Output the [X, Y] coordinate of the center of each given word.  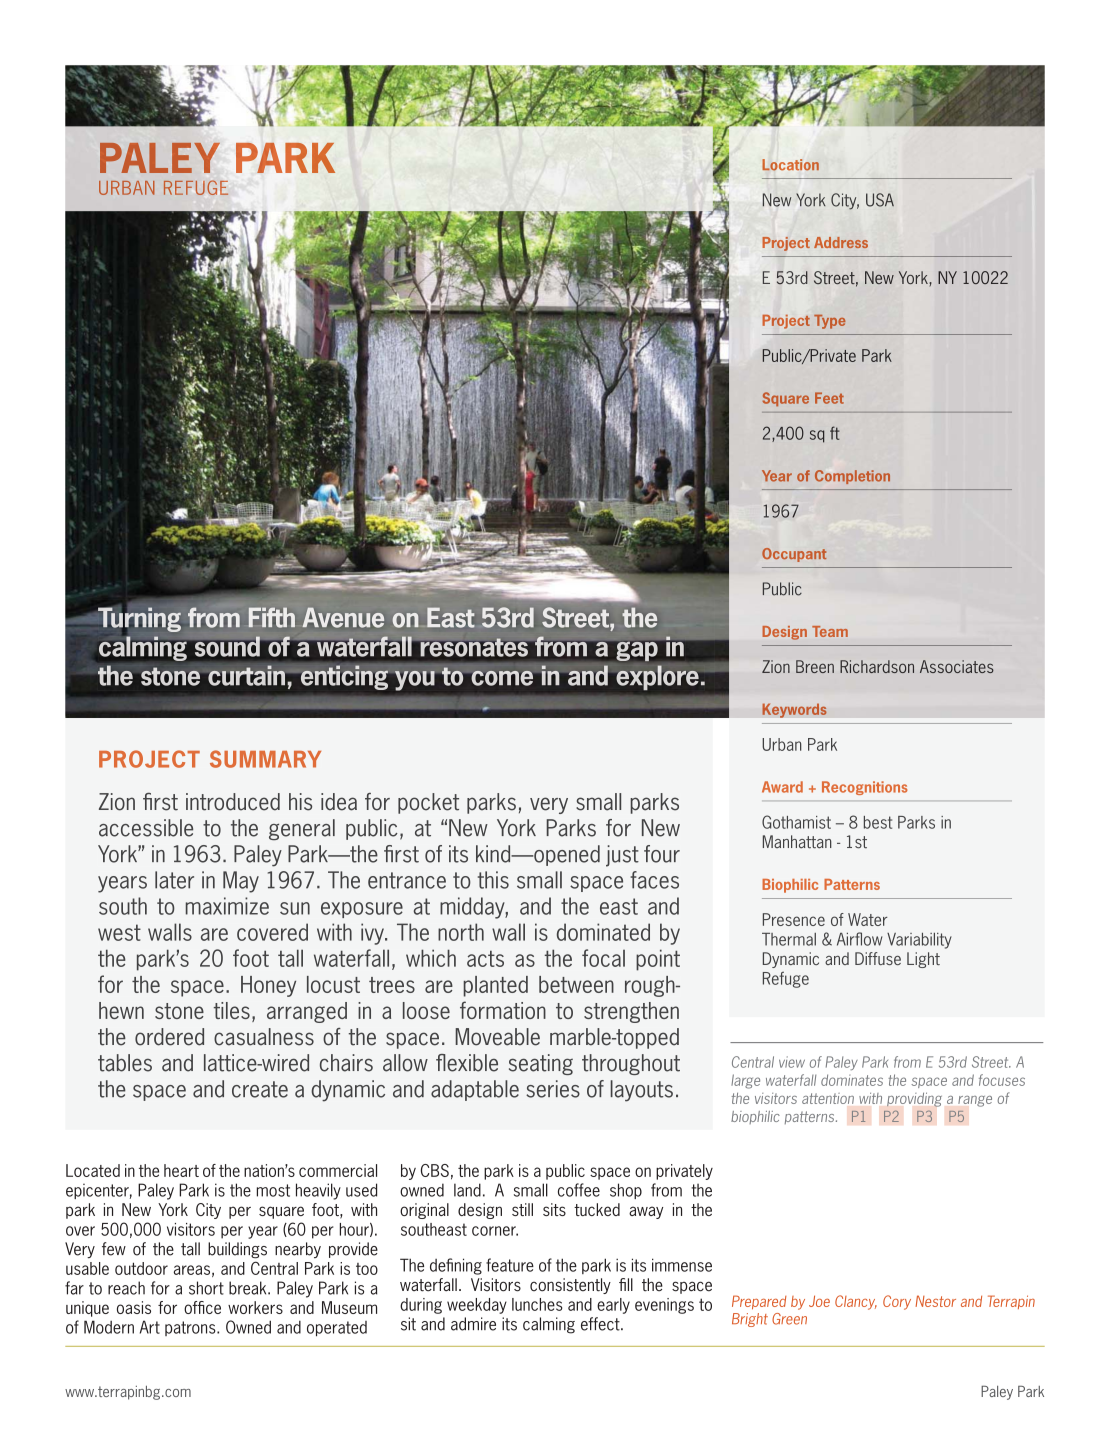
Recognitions [865, 788]
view [792, 1062]
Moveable [497, 1037]
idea [339, 802]
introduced [233, 802]
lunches [537, 1304]
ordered [169, 1037]
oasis [134, 1307]
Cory [897, 1302]
